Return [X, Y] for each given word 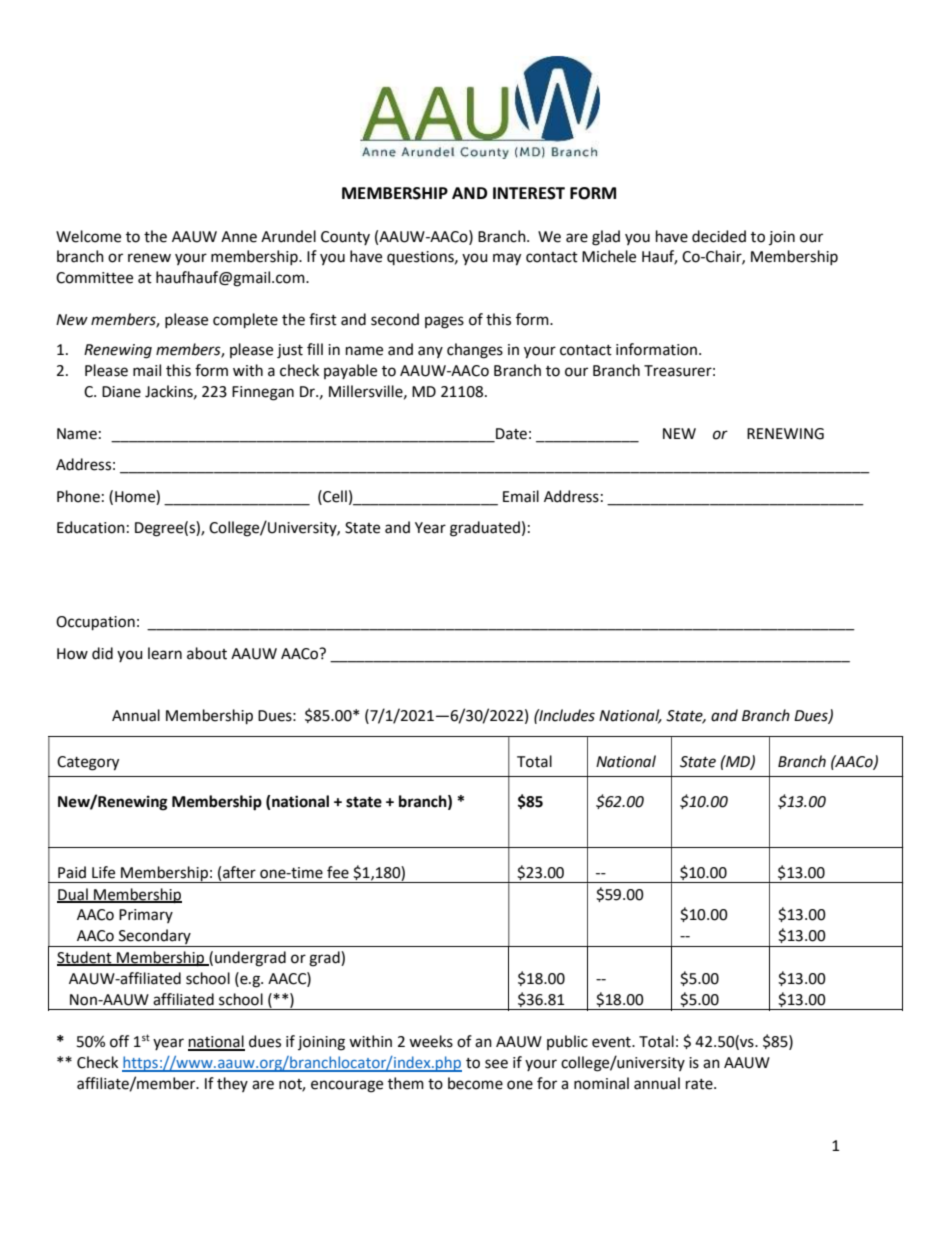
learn [165, 653]
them [406, 1083]
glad [606, 238]
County [345, 238]
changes [475, 351]
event [612, 1042]
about [207, 653]
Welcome [88, 236]
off [119, 1041]
